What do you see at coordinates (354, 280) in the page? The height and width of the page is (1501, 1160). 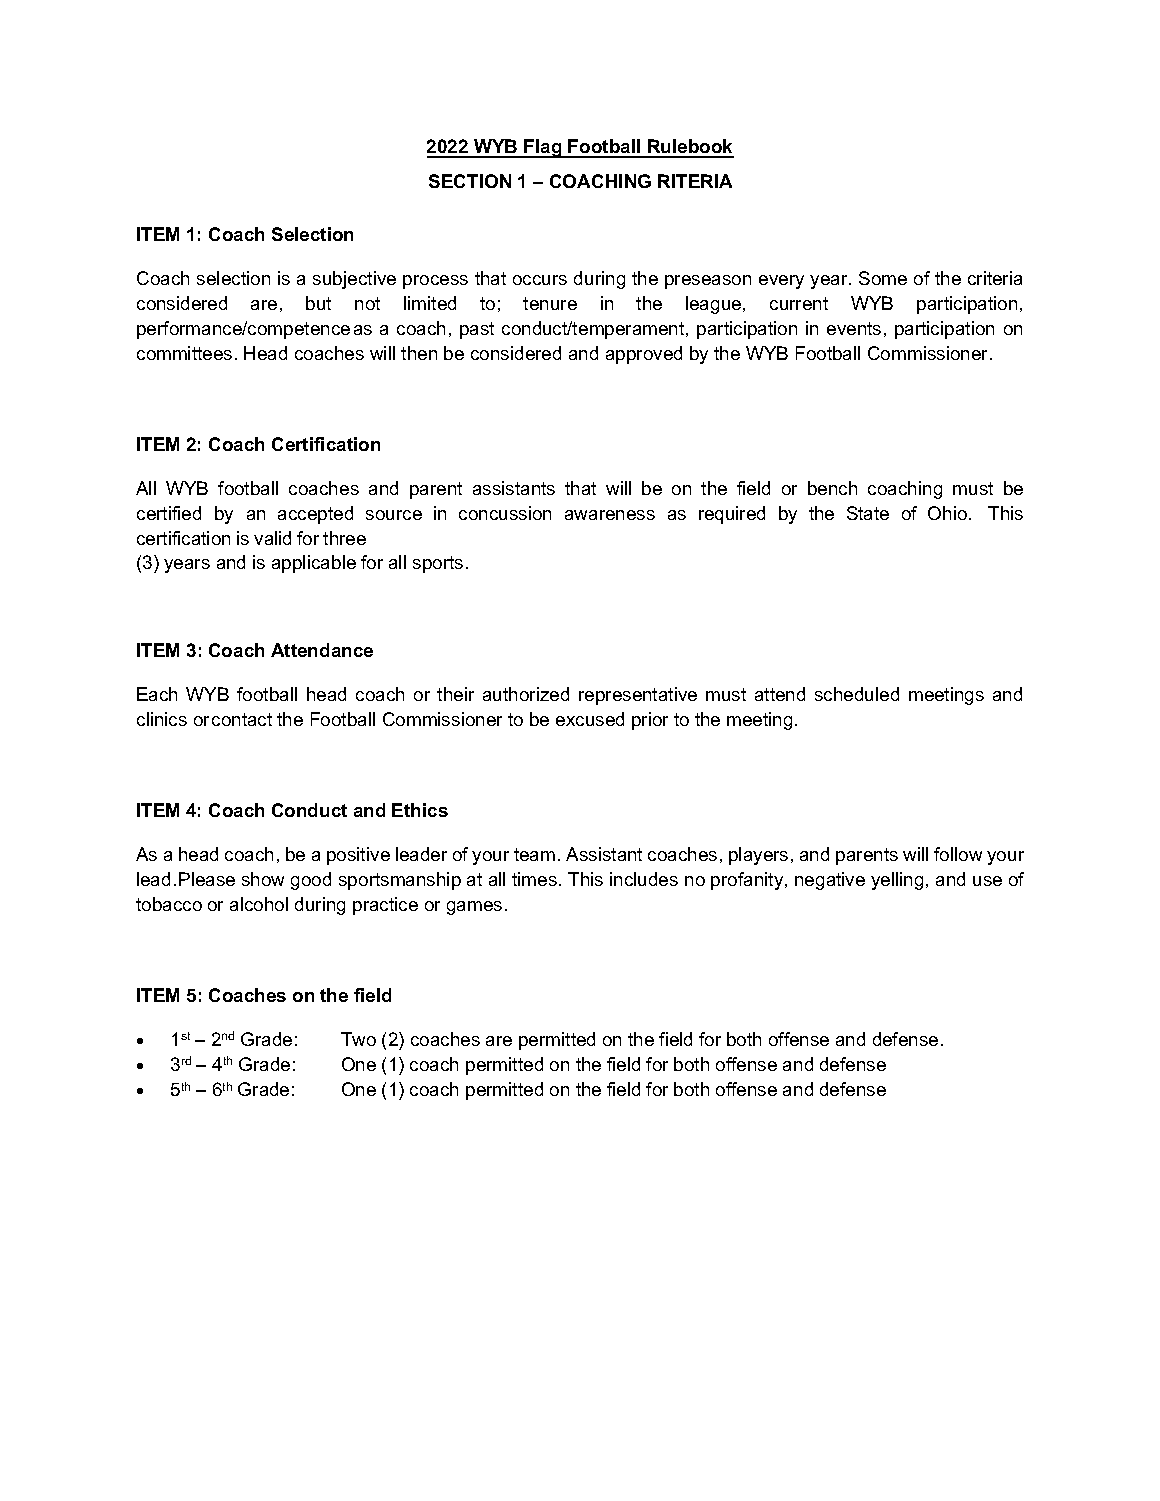 I see `subjective` at bounding box center [354, 280].
